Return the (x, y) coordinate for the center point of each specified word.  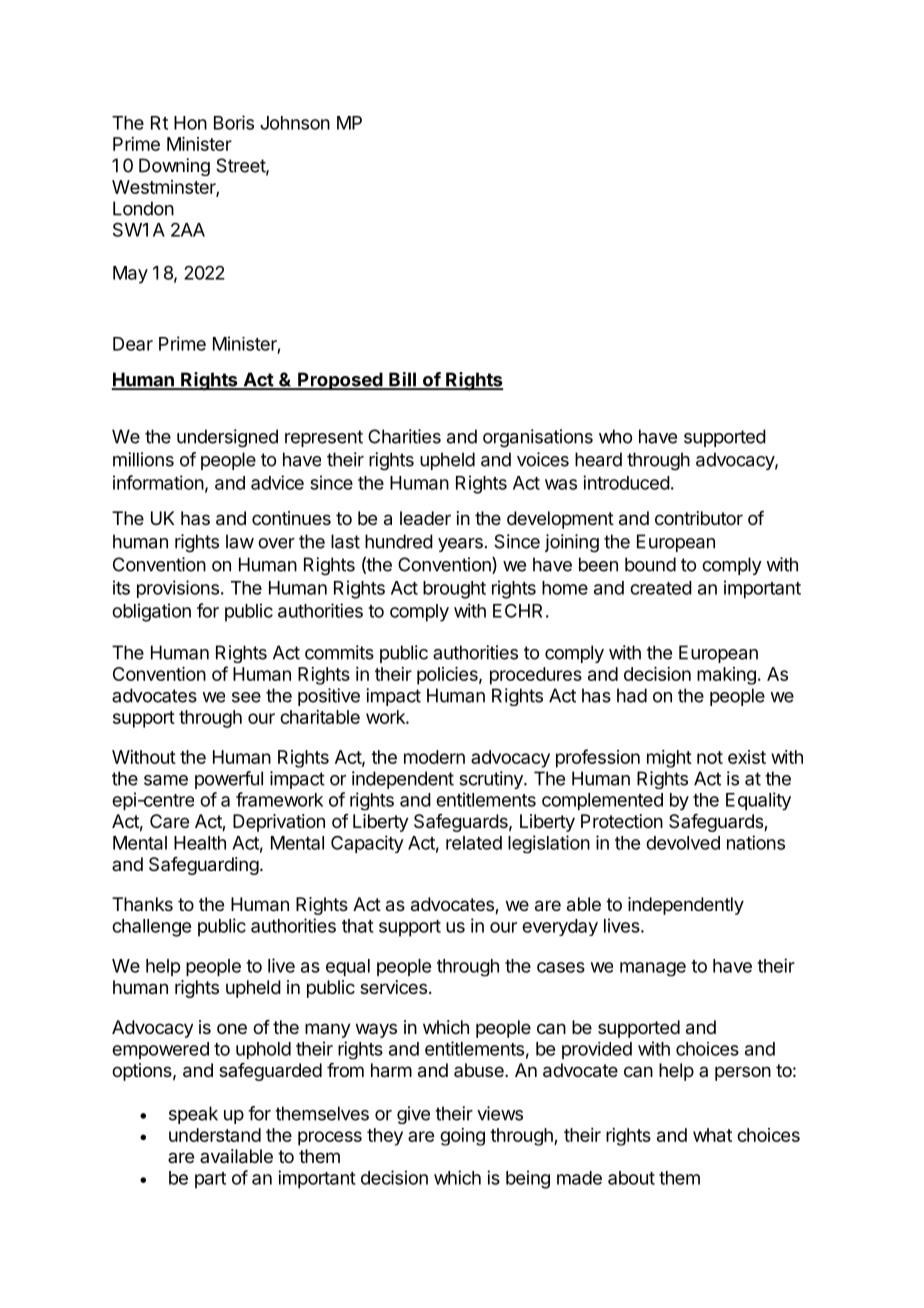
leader (425, 518)
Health (200, 843)
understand (215, 1135)
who (615, 436)
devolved (683, 843)
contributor (699, 518)
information (158, 482)
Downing (174, 167)
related (474, 843)
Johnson (295, 123)
